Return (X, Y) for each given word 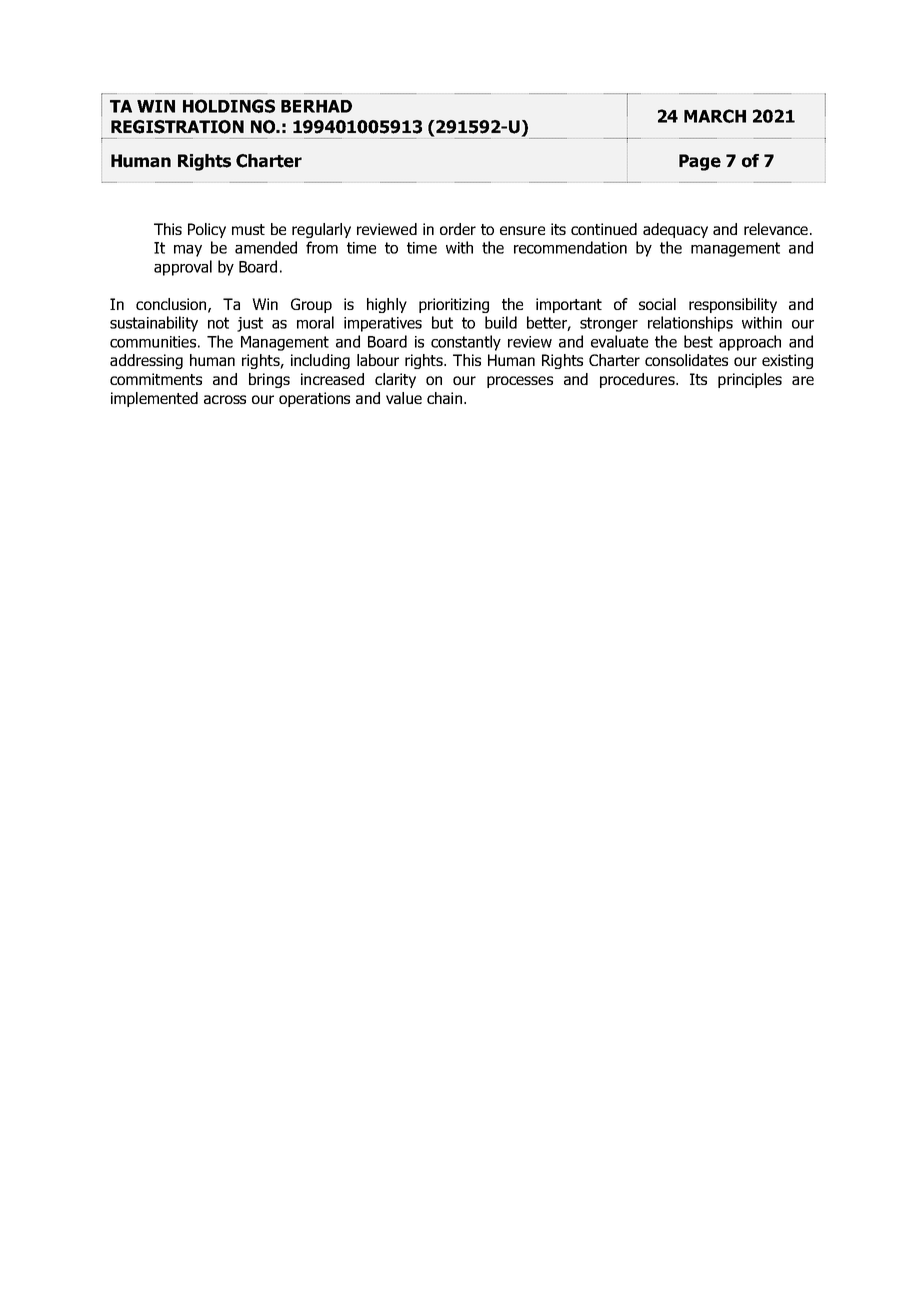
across (225, 399)
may (188, 251)
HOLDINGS (229, 106)
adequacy (675, 230)
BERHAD (316, 106)
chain (446, 398)
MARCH (715, 116)
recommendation (570, 247)
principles (750, 380)
